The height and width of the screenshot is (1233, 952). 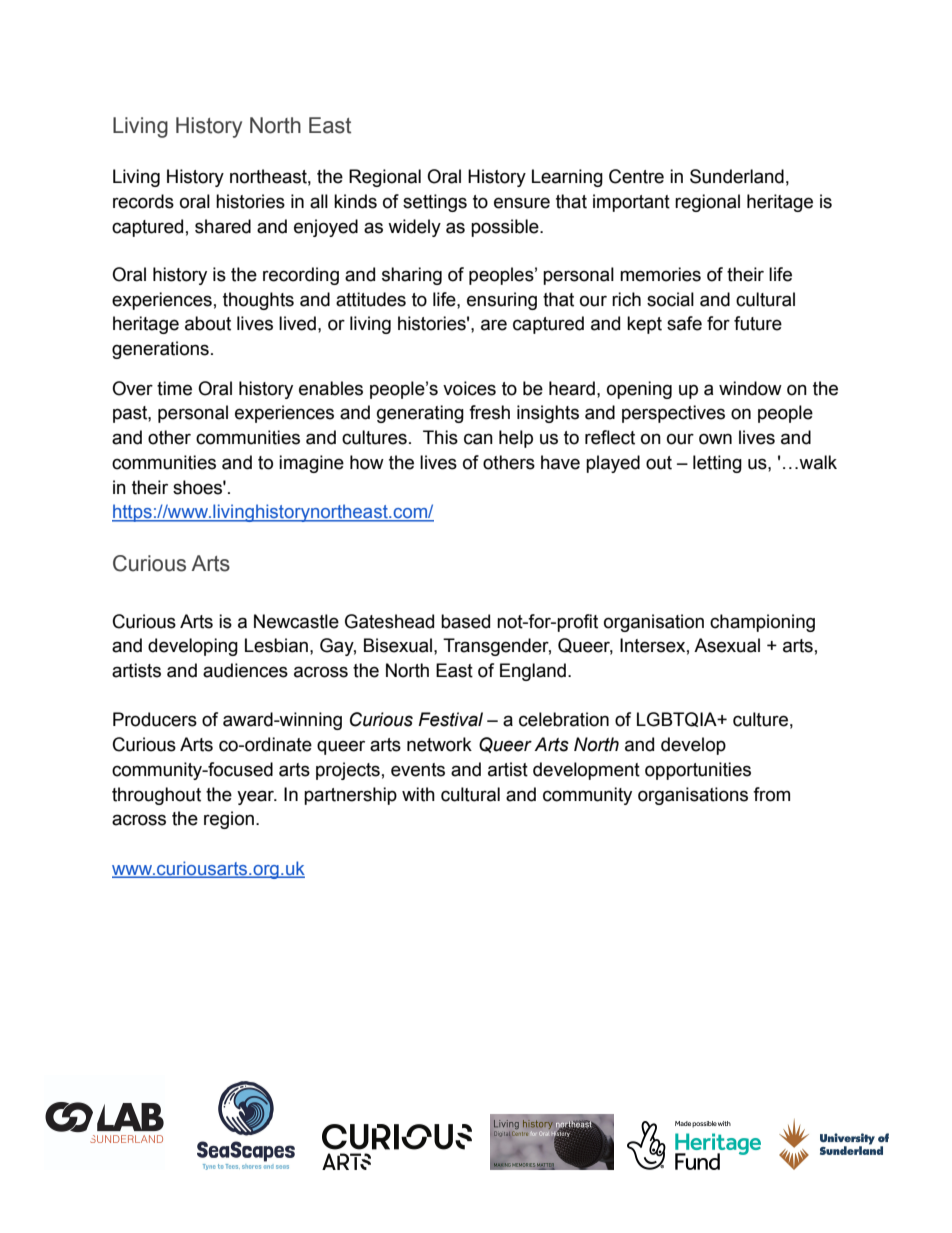 I want to click on Newcastle, so click(x=296, y=621).
